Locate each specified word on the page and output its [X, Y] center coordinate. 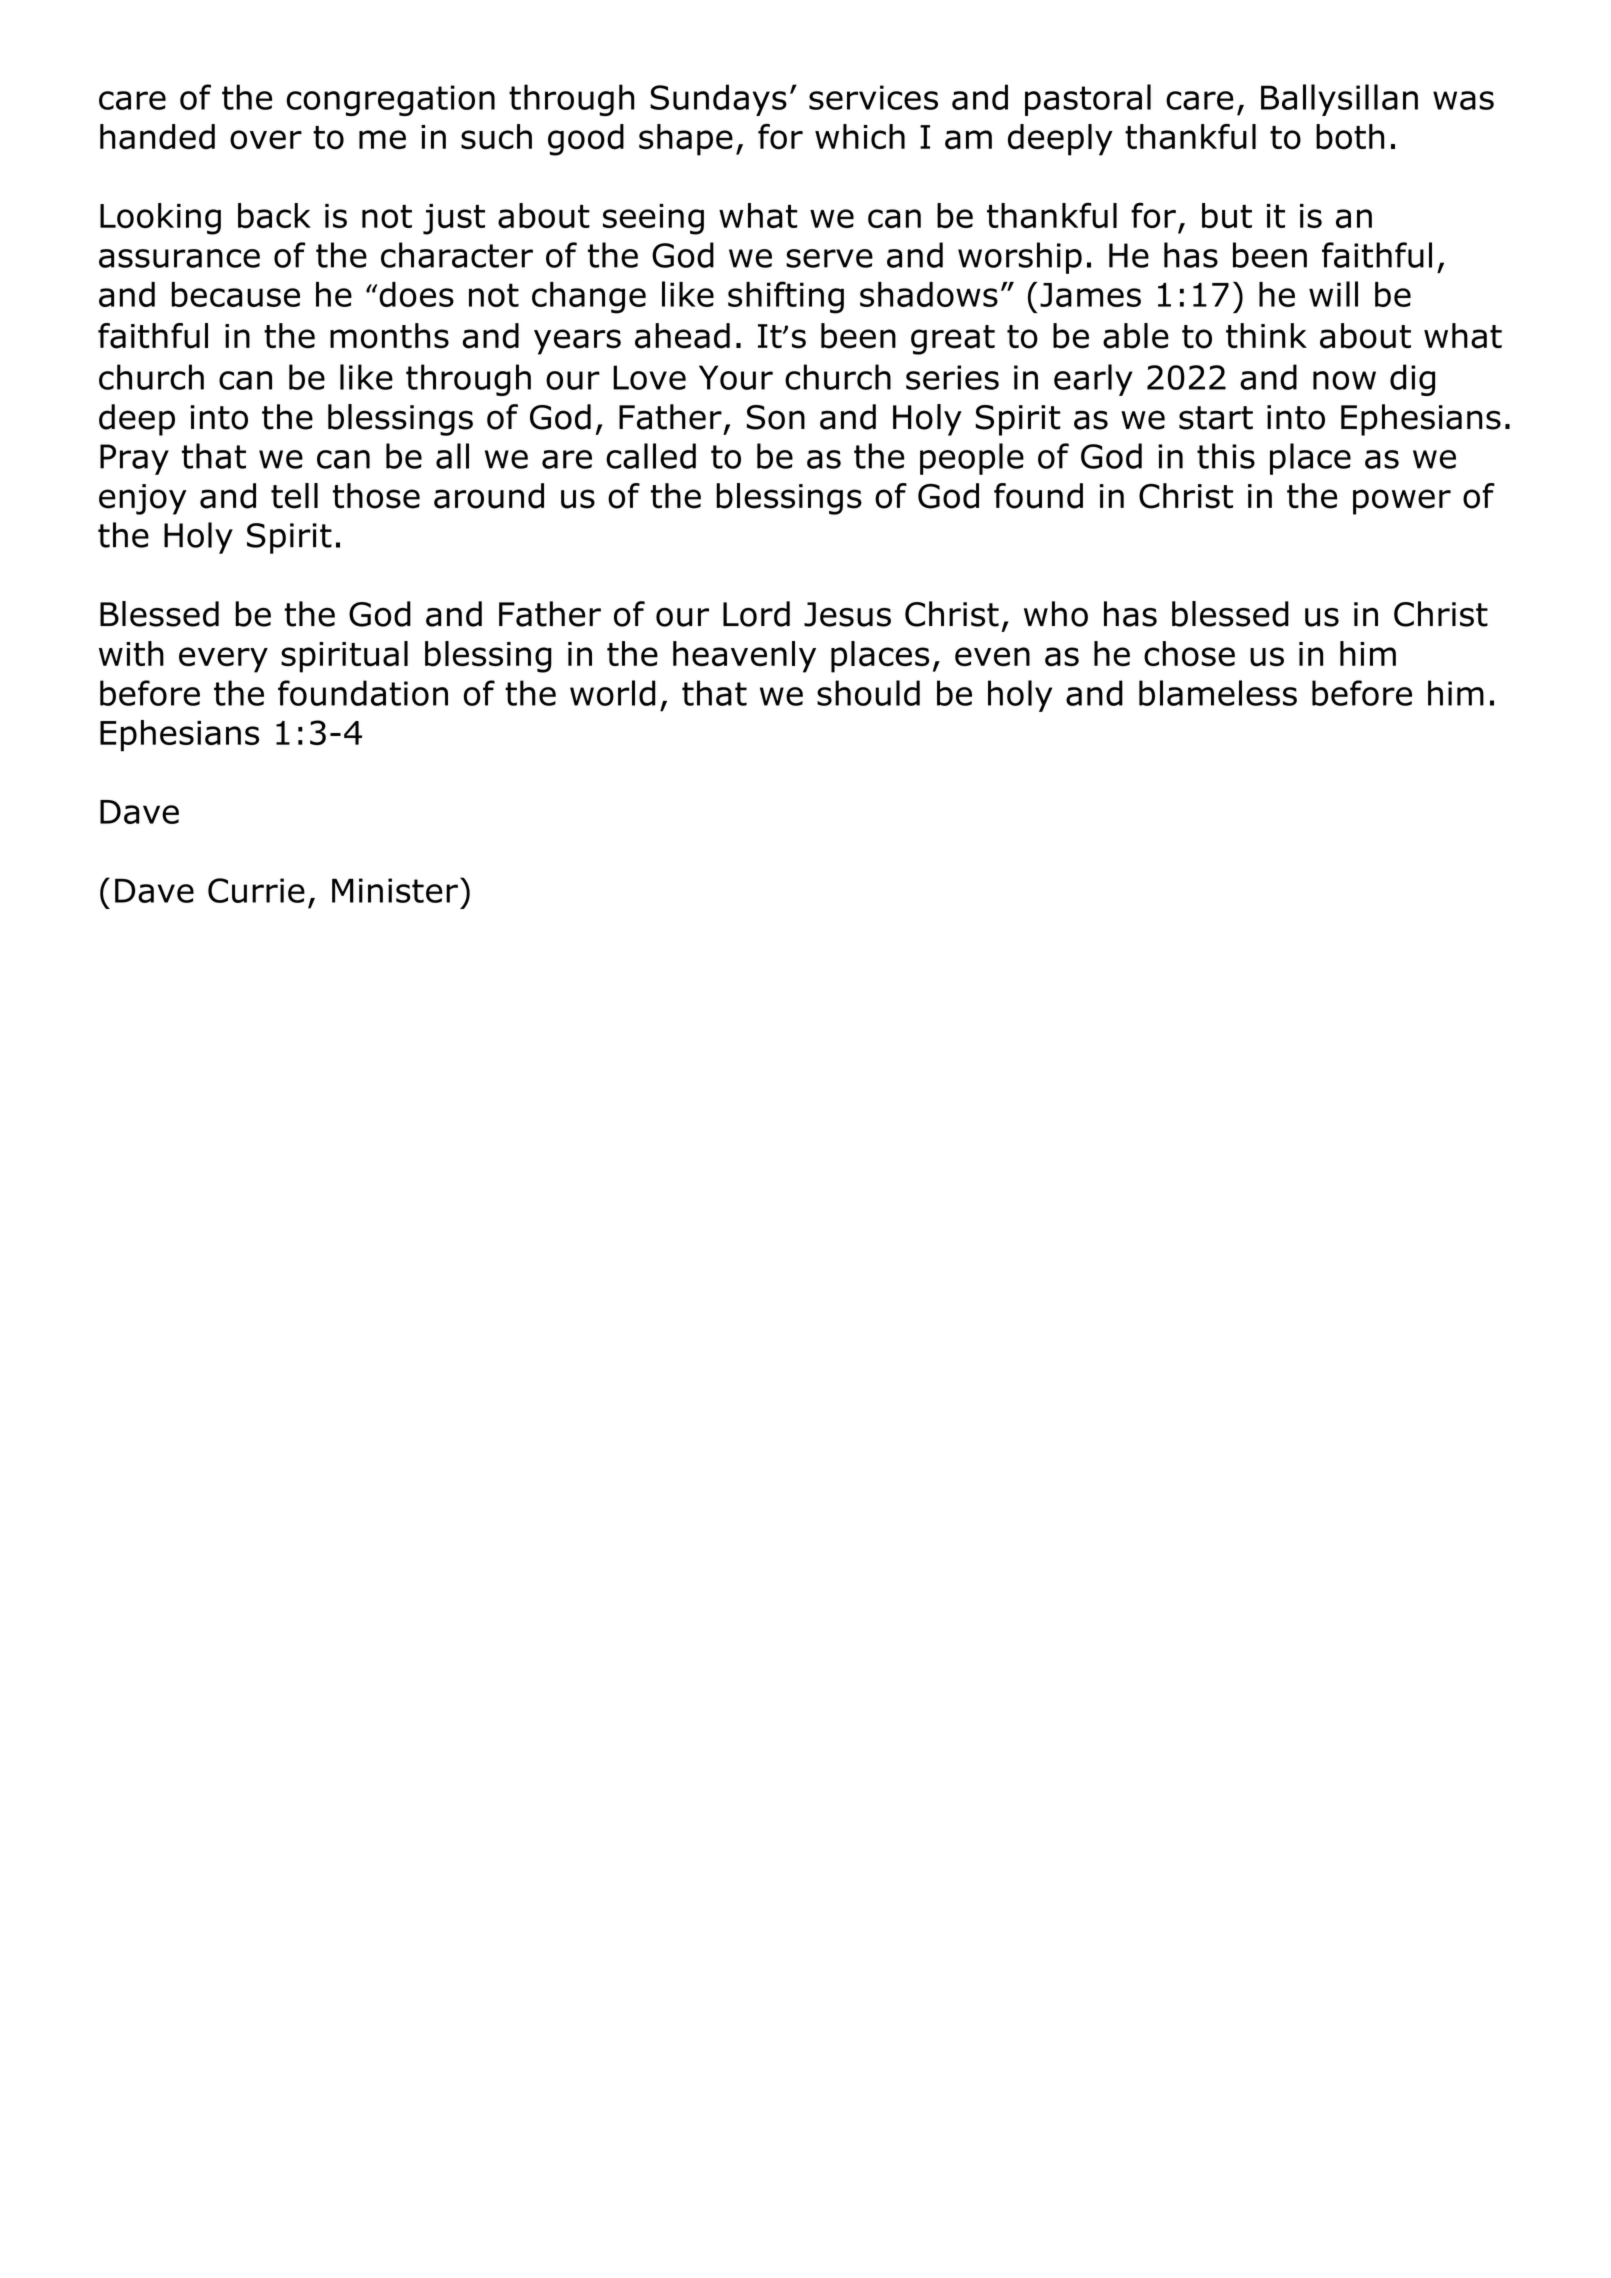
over [266, 140]
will [1333, 294]
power [1402, 502]
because [235, 294]
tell [294, 496]
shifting [786, 297]
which [860, 136]
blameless [1218, 693]
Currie [256, 890]
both [1350, 137]
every [223, 660]
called [651, 456]
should [868, 693]
